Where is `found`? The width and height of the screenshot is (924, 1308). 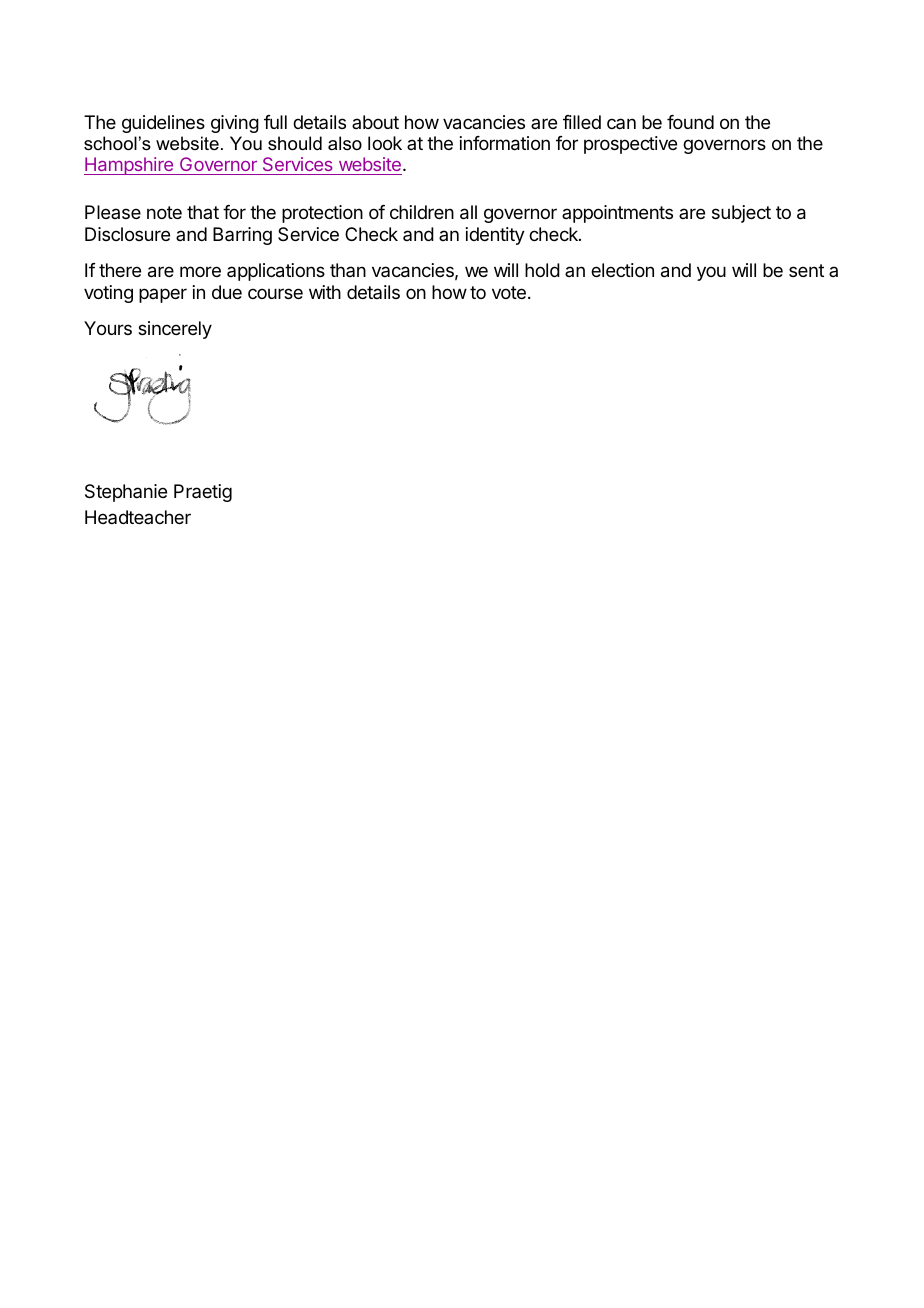
found is located at coordinates (690, 122).
